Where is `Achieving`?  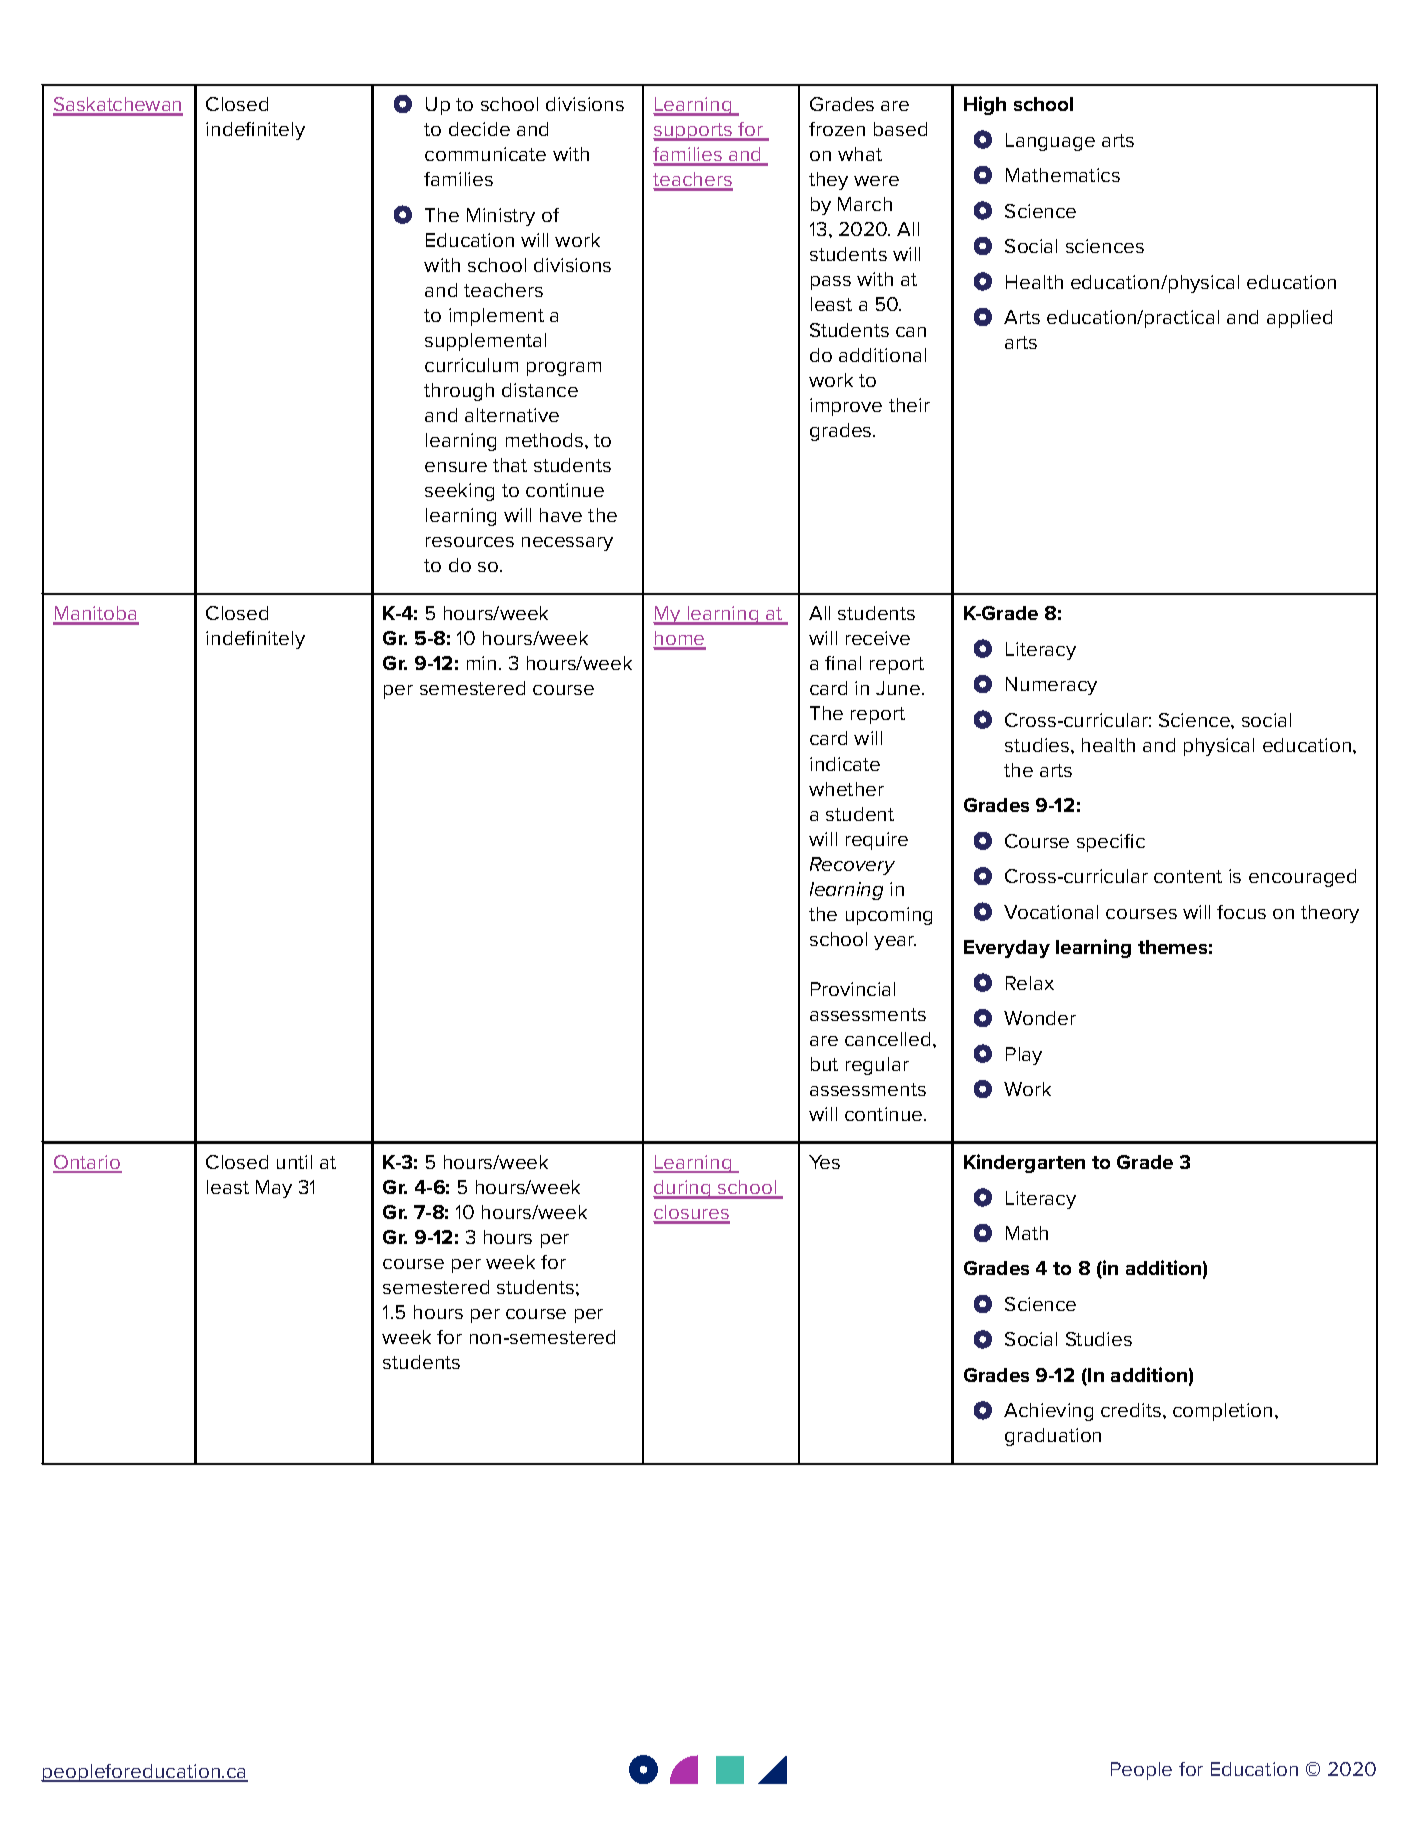 Achieving is located at coordinates (1048, 1412).
